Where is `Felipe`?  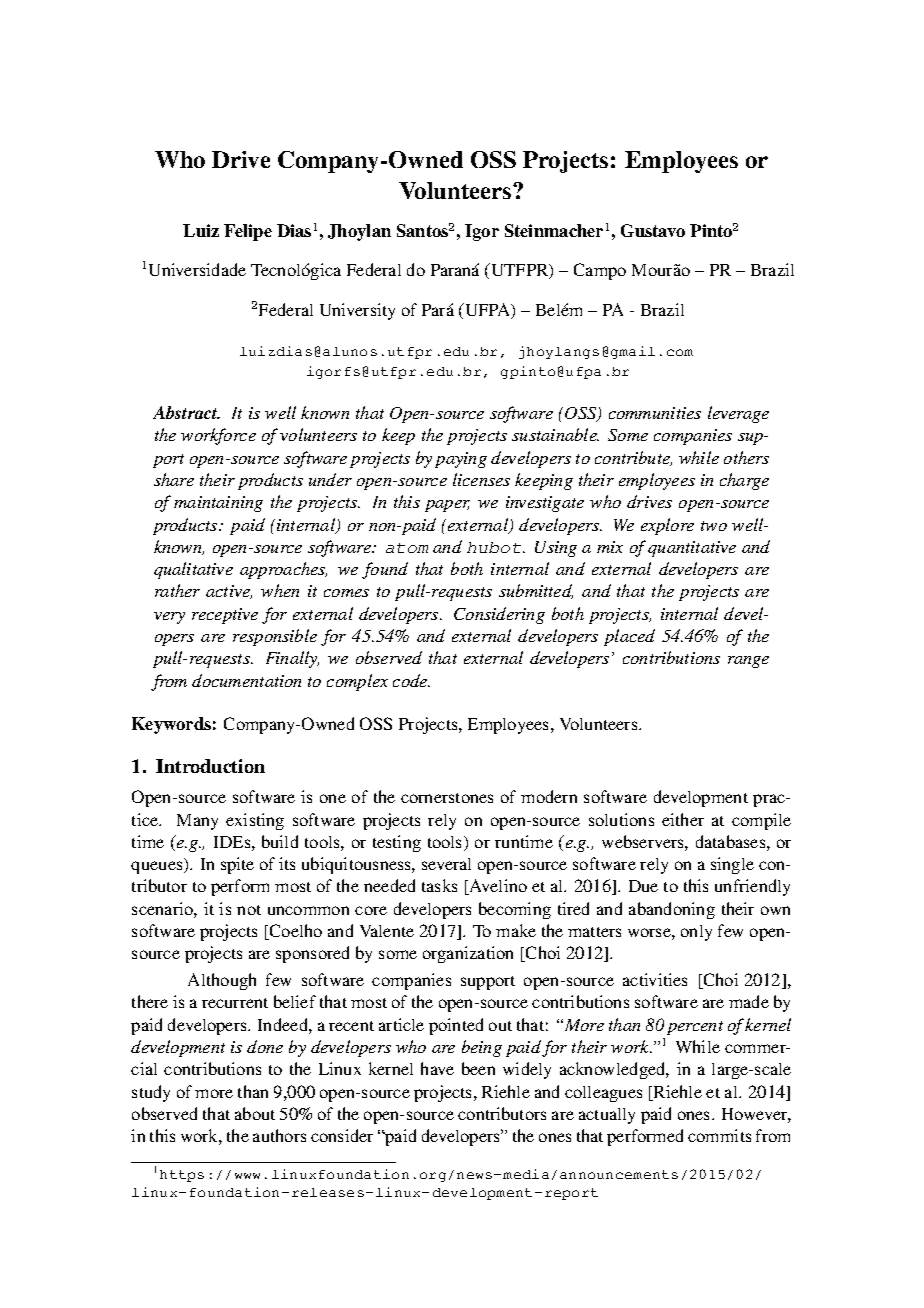
Felipe is located at coordinates (248, 232).
